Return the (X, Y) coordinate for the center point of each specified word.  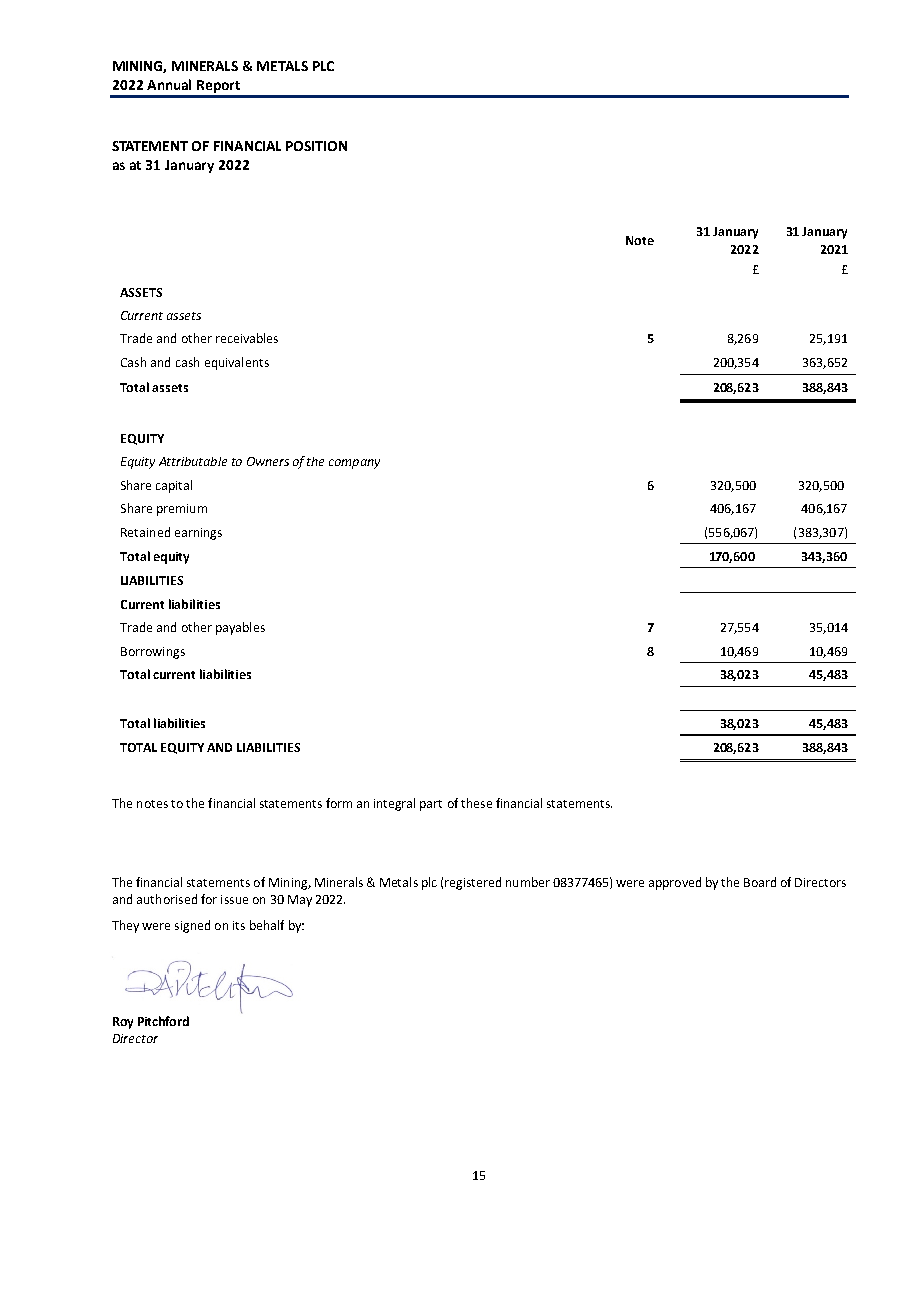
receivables (247, 338)
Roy (123, 1023)
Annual (169, 84)
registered (473, 883)
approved (675, 883)
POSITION (316, 146)
